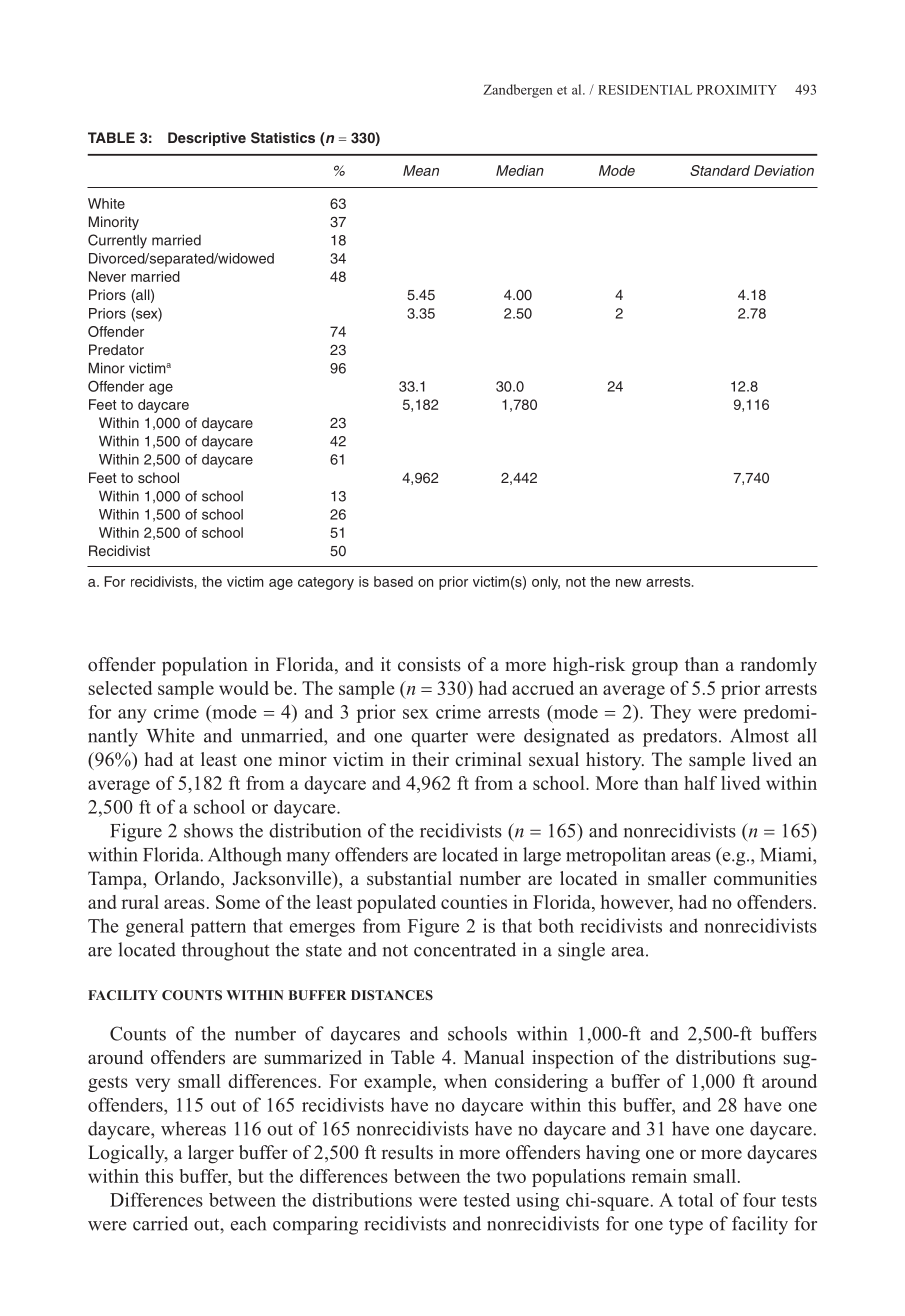 Image resolution: width=905 pixels, height=1316 pixels. What do you see at coordinates (421, 170) in the screenshot?
I see `Mean` at bounding box center [421, 170].
